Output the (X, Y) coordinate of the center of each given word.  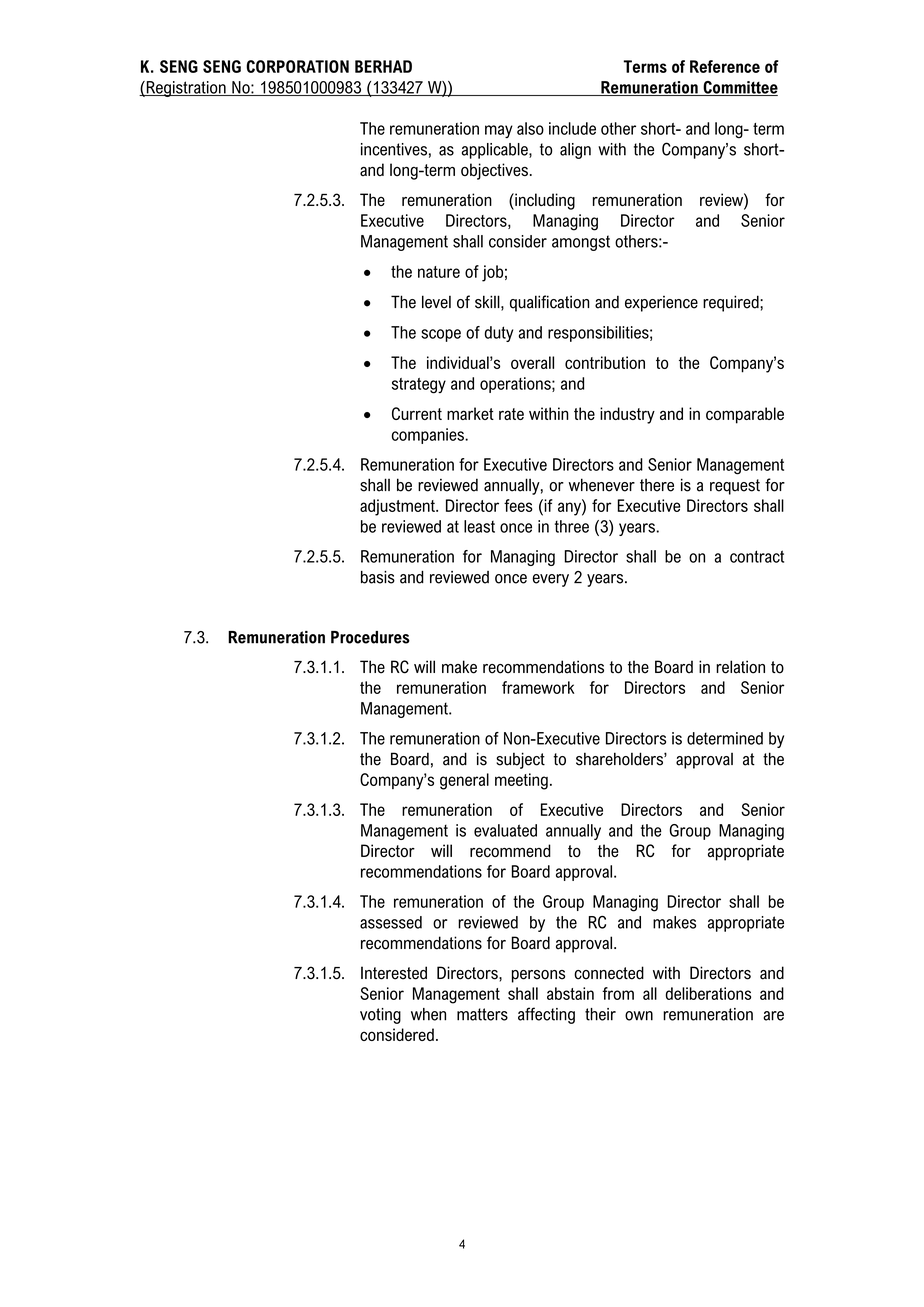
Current (417, 413)
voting (380, 1016)
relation (740, 667)
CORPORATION (297, 66)
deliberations (708, 993)
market (470, 413)
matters (482, 1014)
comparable (745, 415)
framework (538, 687)
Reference (725, 66)
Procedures (370, 637)
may (499, 131)
